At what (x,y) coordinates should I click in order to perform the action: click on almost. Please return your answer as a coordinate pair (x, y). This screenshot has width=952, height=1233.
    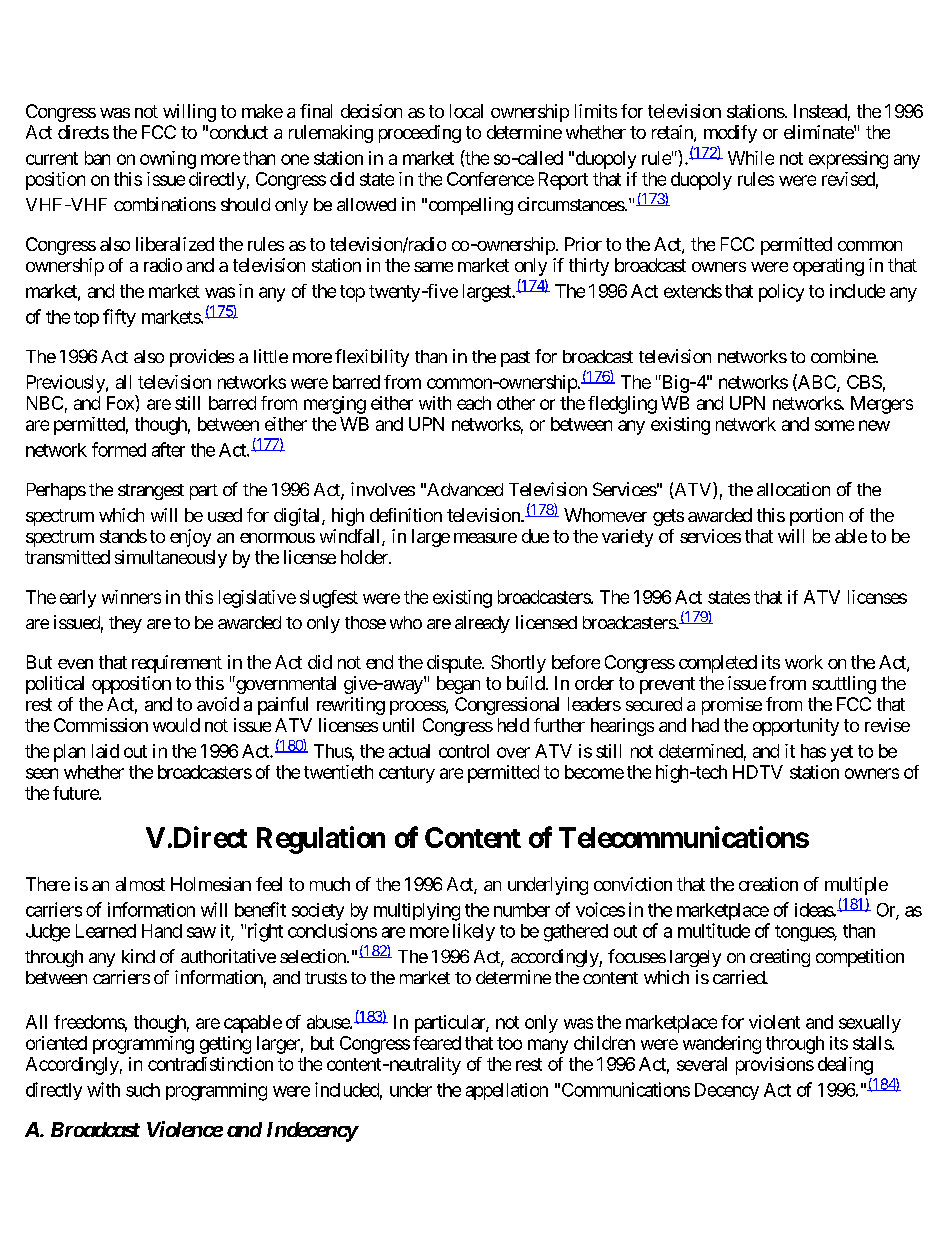
    Looking at the image, I should click on (140, 884).
